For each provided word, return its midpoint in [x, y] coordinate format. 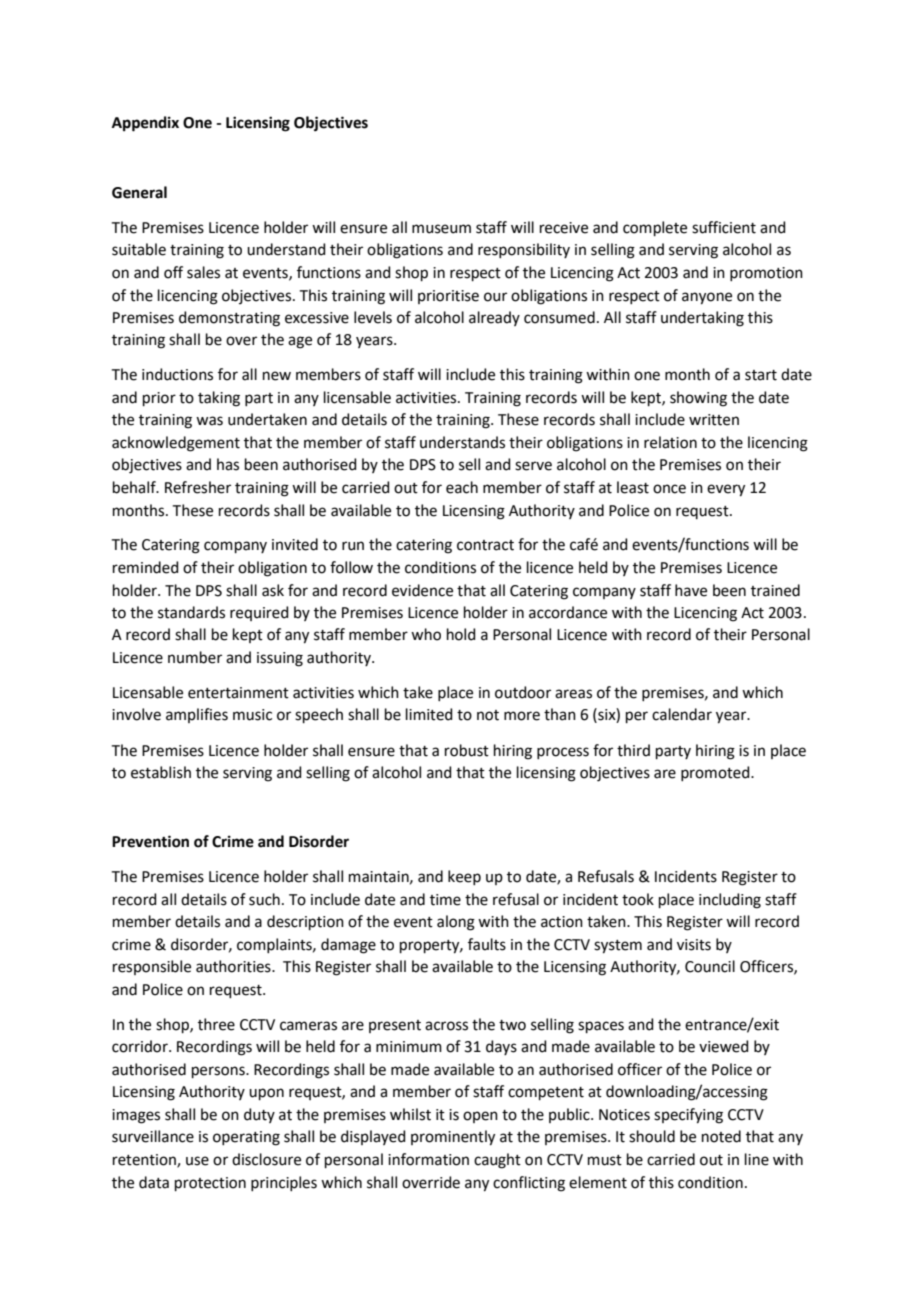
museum [441, 229]
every [726, 490]
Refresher [198, 487]
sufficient [724, 227]
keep [464, 877]
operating [246, 1138]
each [462, 487]
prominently [453, 1138]
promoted [716, 773]
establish [161, 772]
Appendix [145, 124]
